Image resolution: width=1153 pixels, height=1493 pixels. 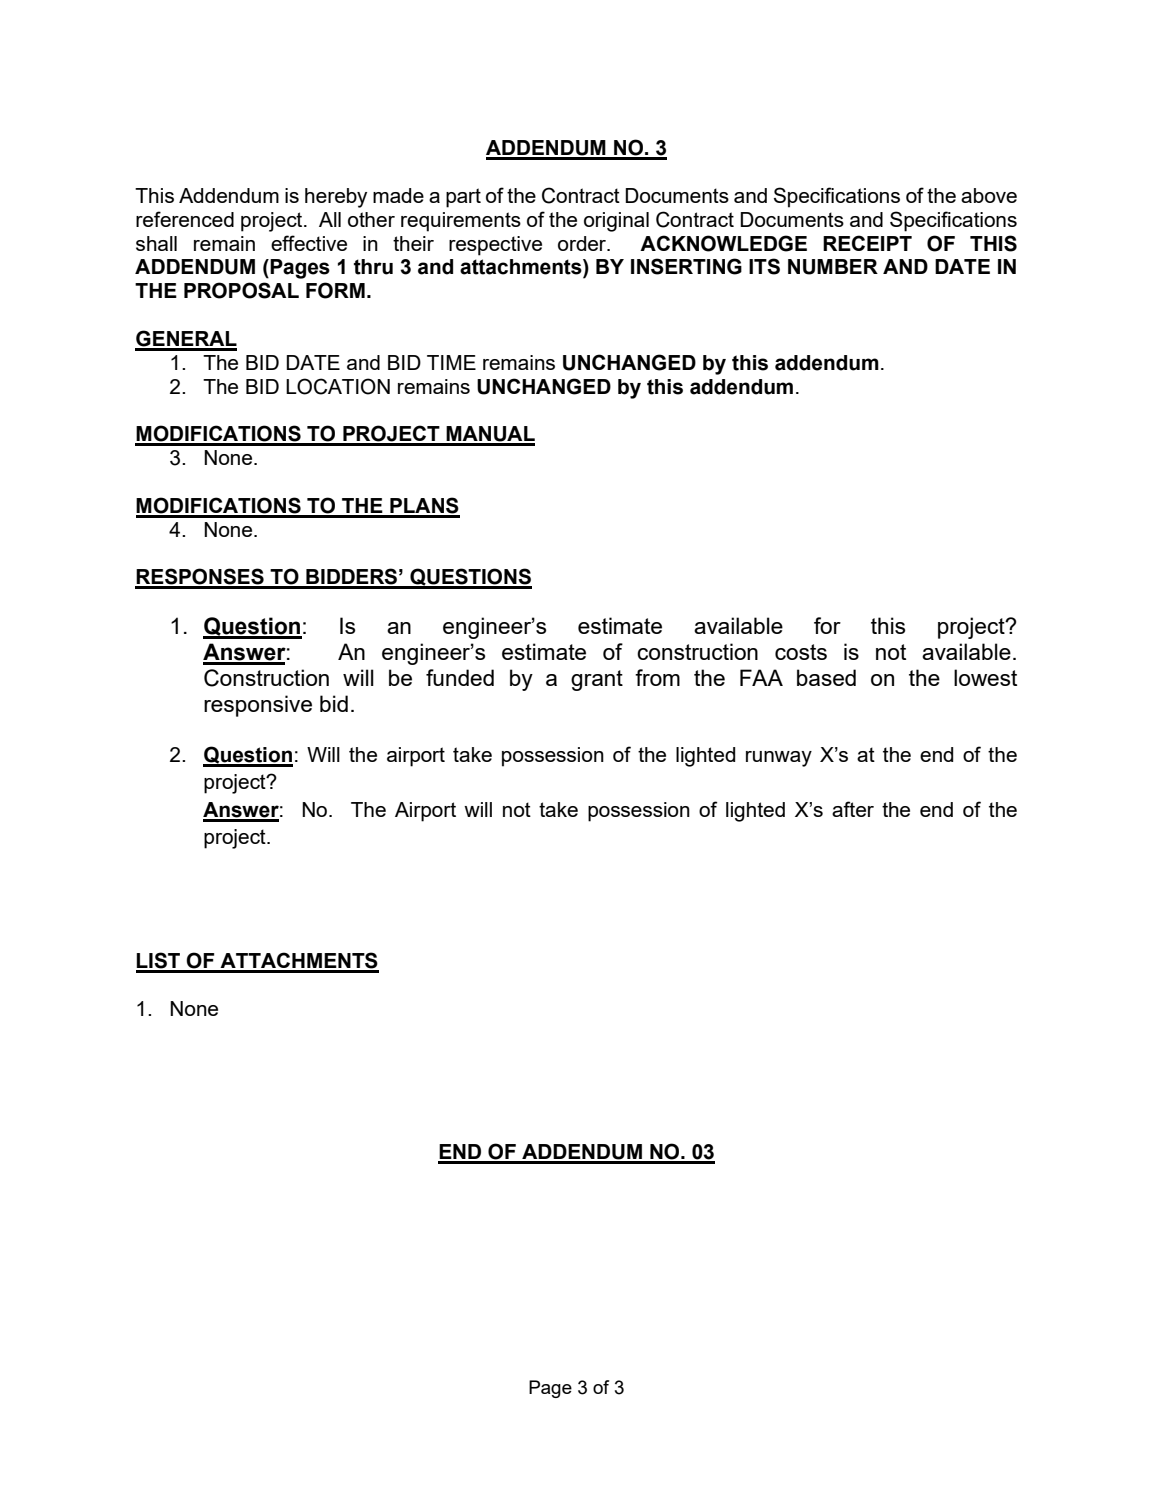 What do you see at coordinates (616, 222) in the screenshot?
I see `original` at bounding box center [616, 222].
